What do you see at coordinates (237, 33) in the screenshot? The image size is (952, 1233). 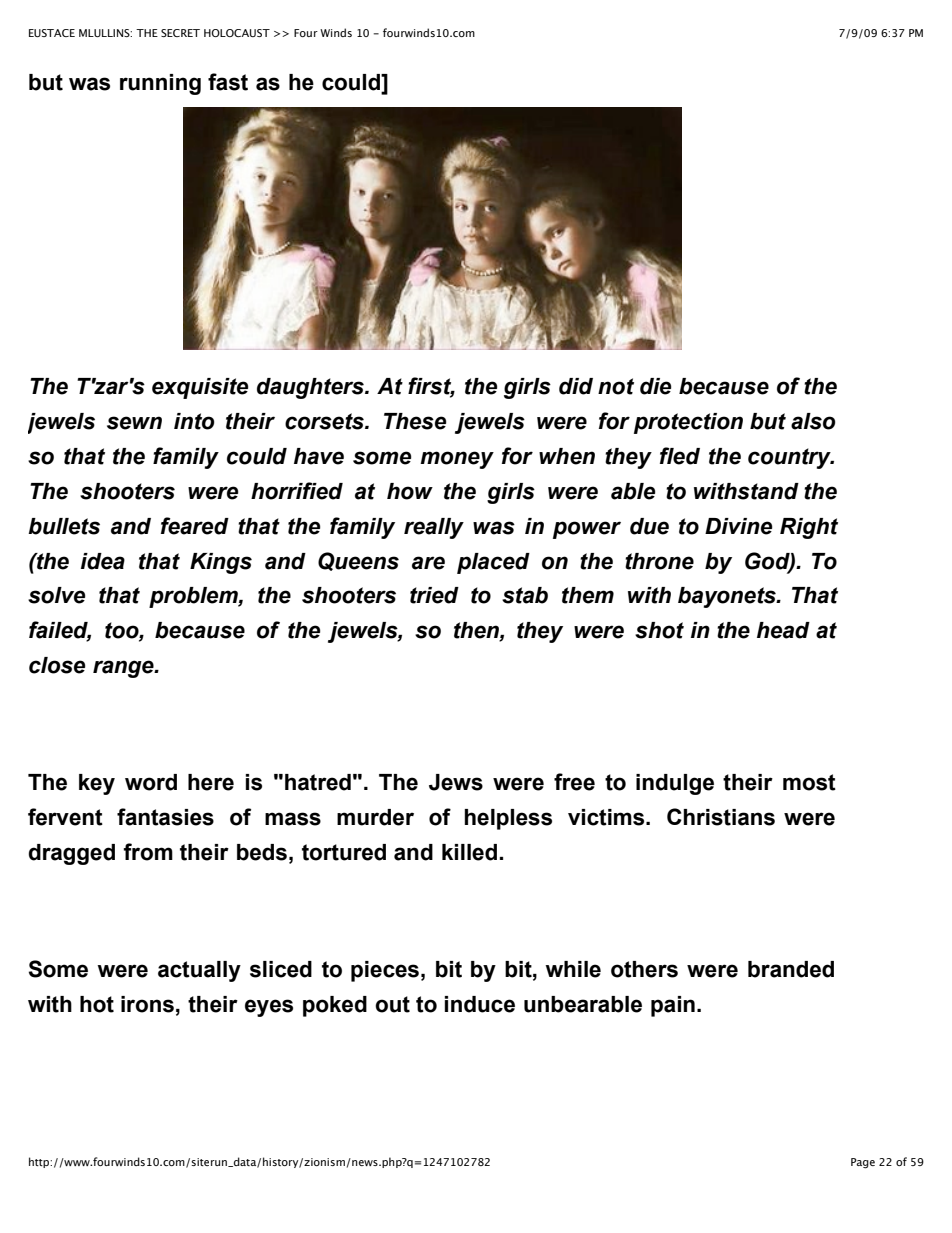 I see `HOLOCAUST` at bounding box center [237, 33].
